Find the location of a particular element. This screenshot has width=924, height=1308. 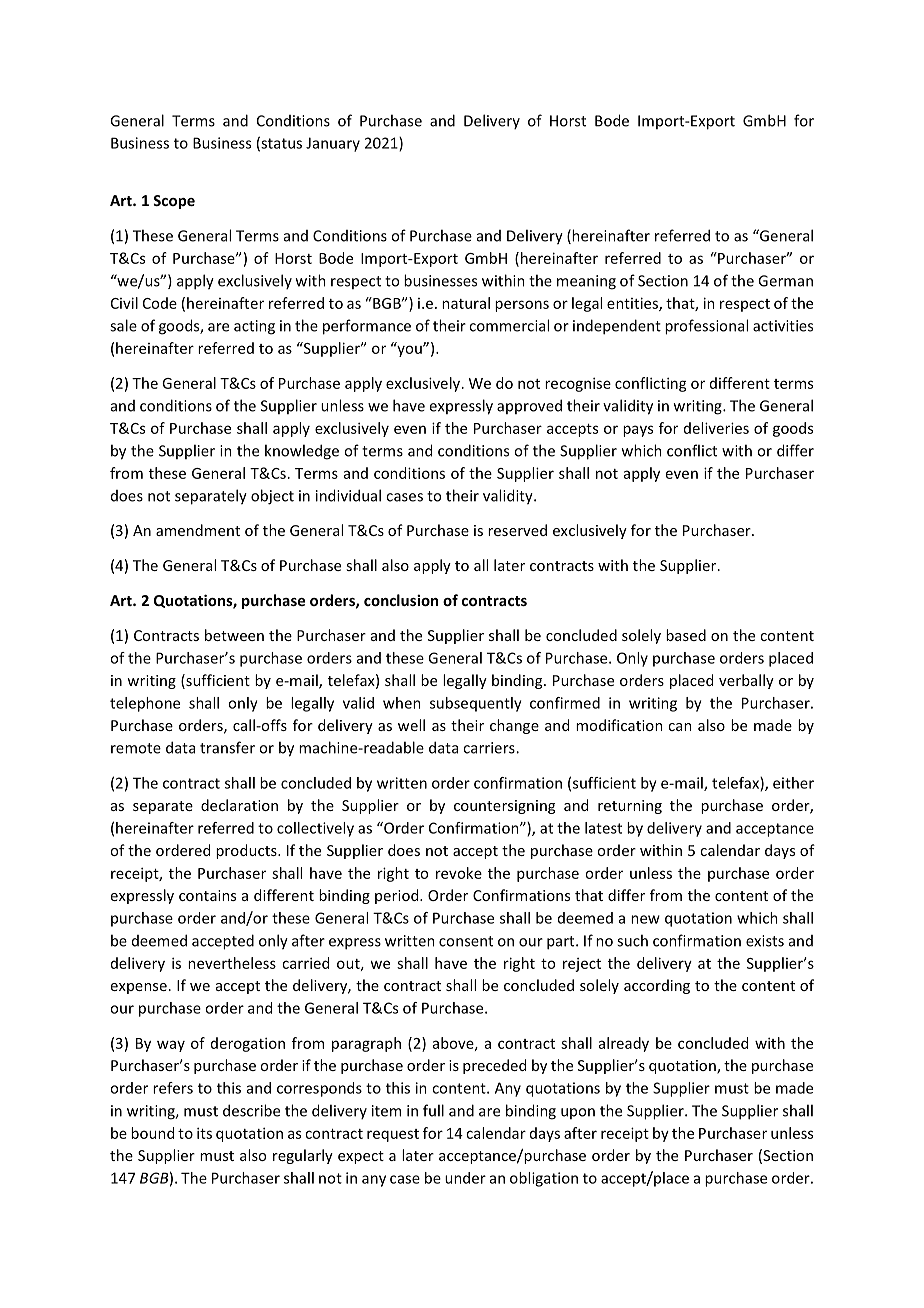

Scope is located at coordinates (174, 202).
